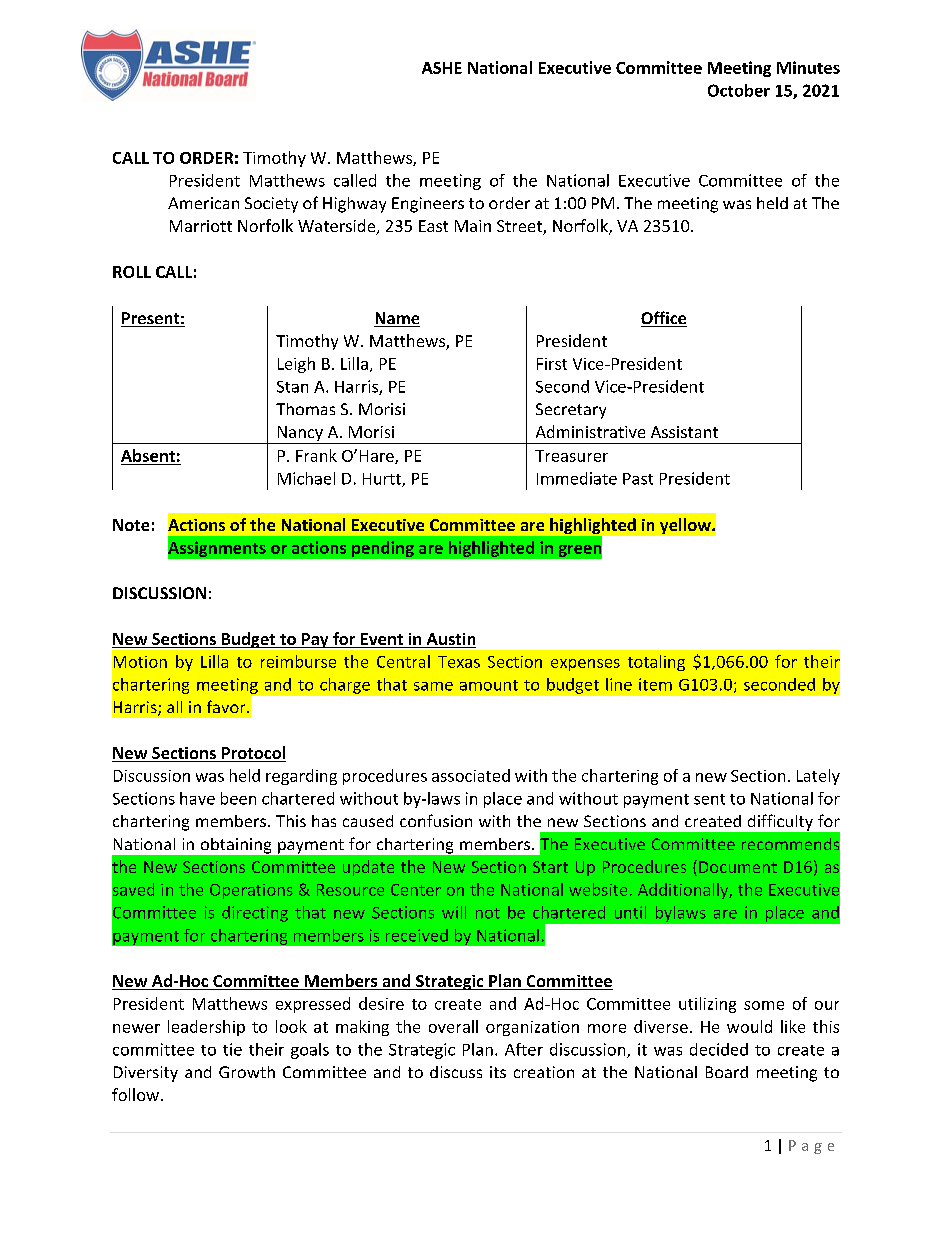  I want to click on October, so click(739, 90).
